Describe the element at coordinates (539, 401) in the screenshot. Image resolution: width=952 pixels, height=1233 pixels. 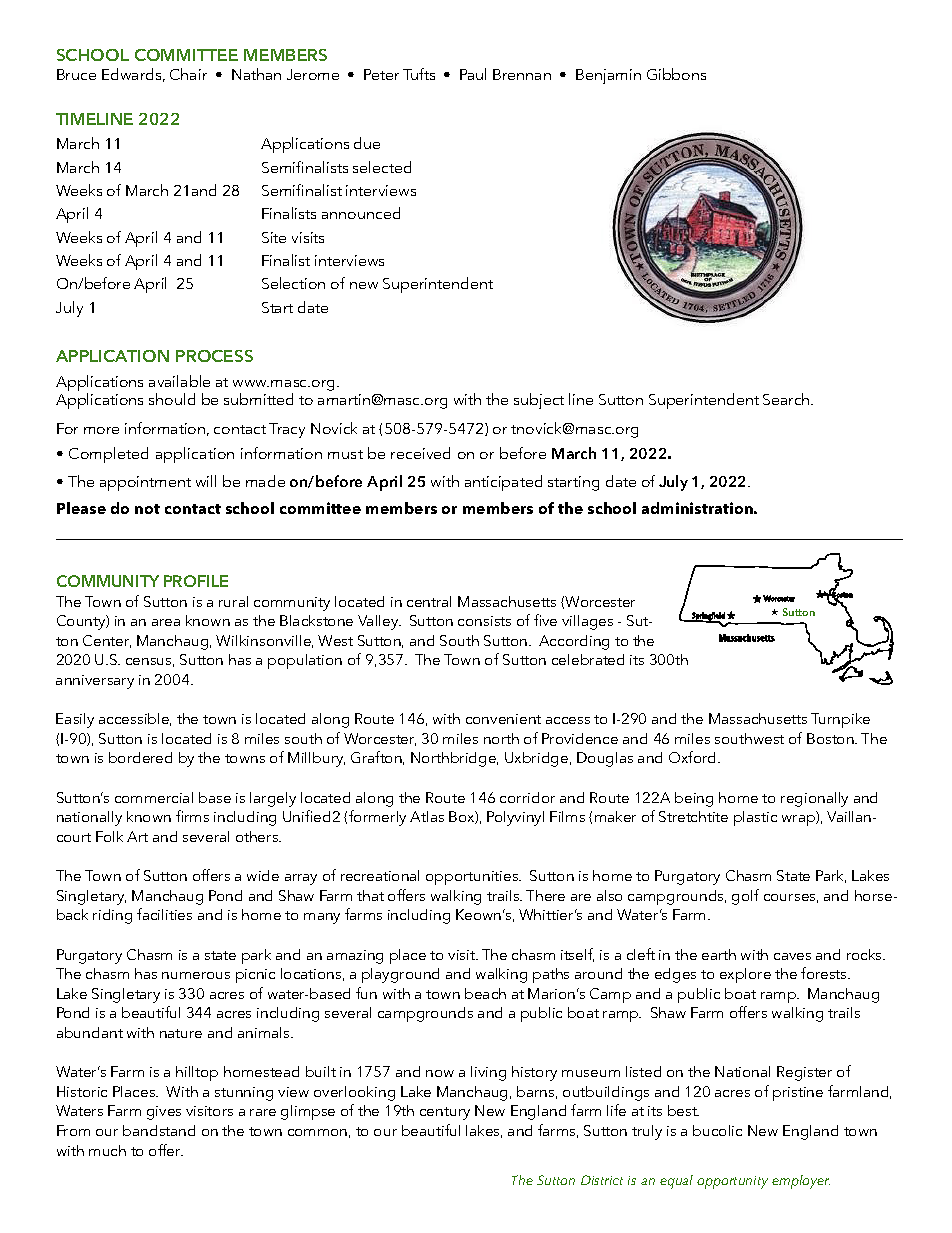
I see `subject` at that location.
